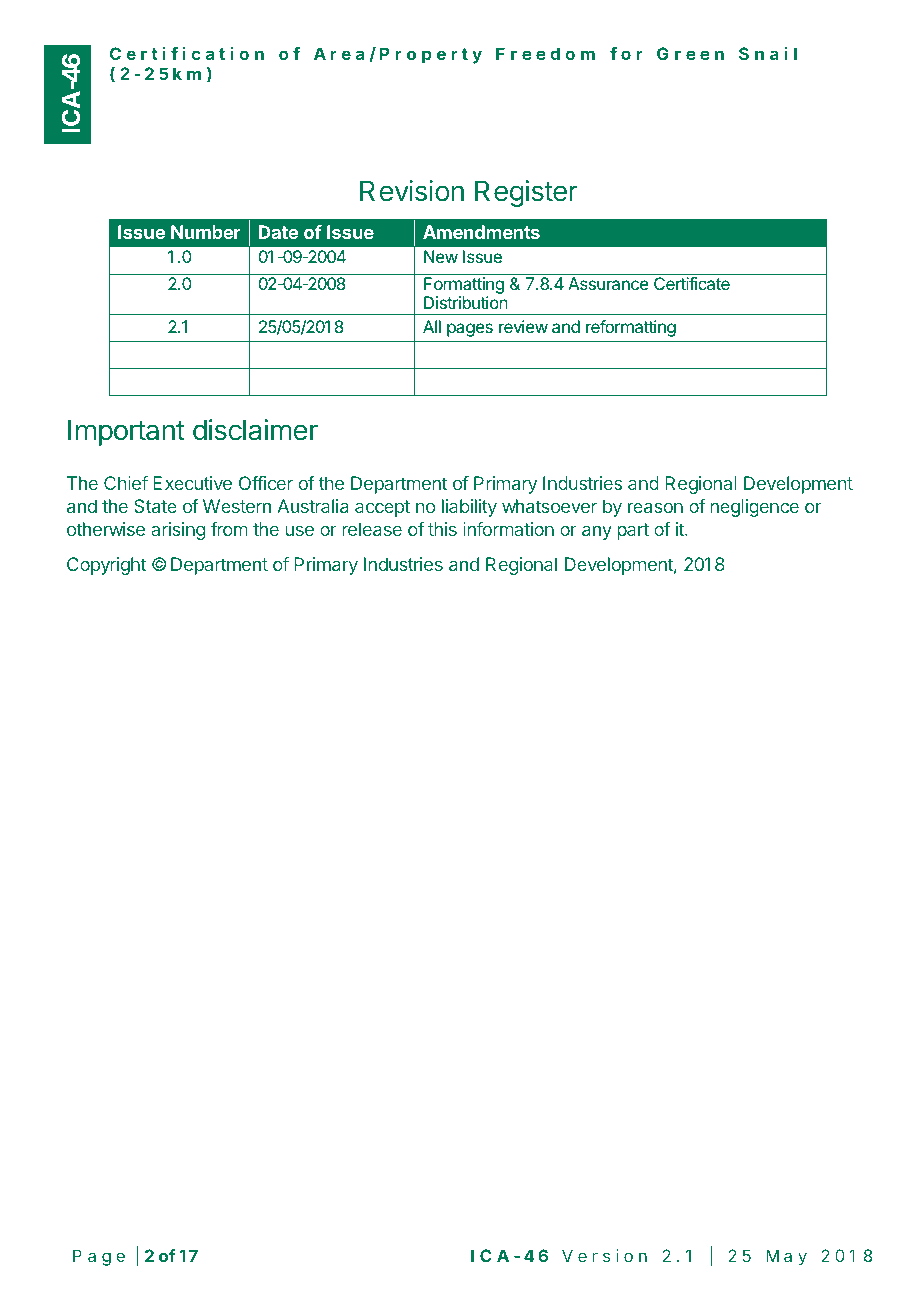 Image resolution: width=924 pixels, height=1307 pixels. I want to click on Number, so click(206, 232).
